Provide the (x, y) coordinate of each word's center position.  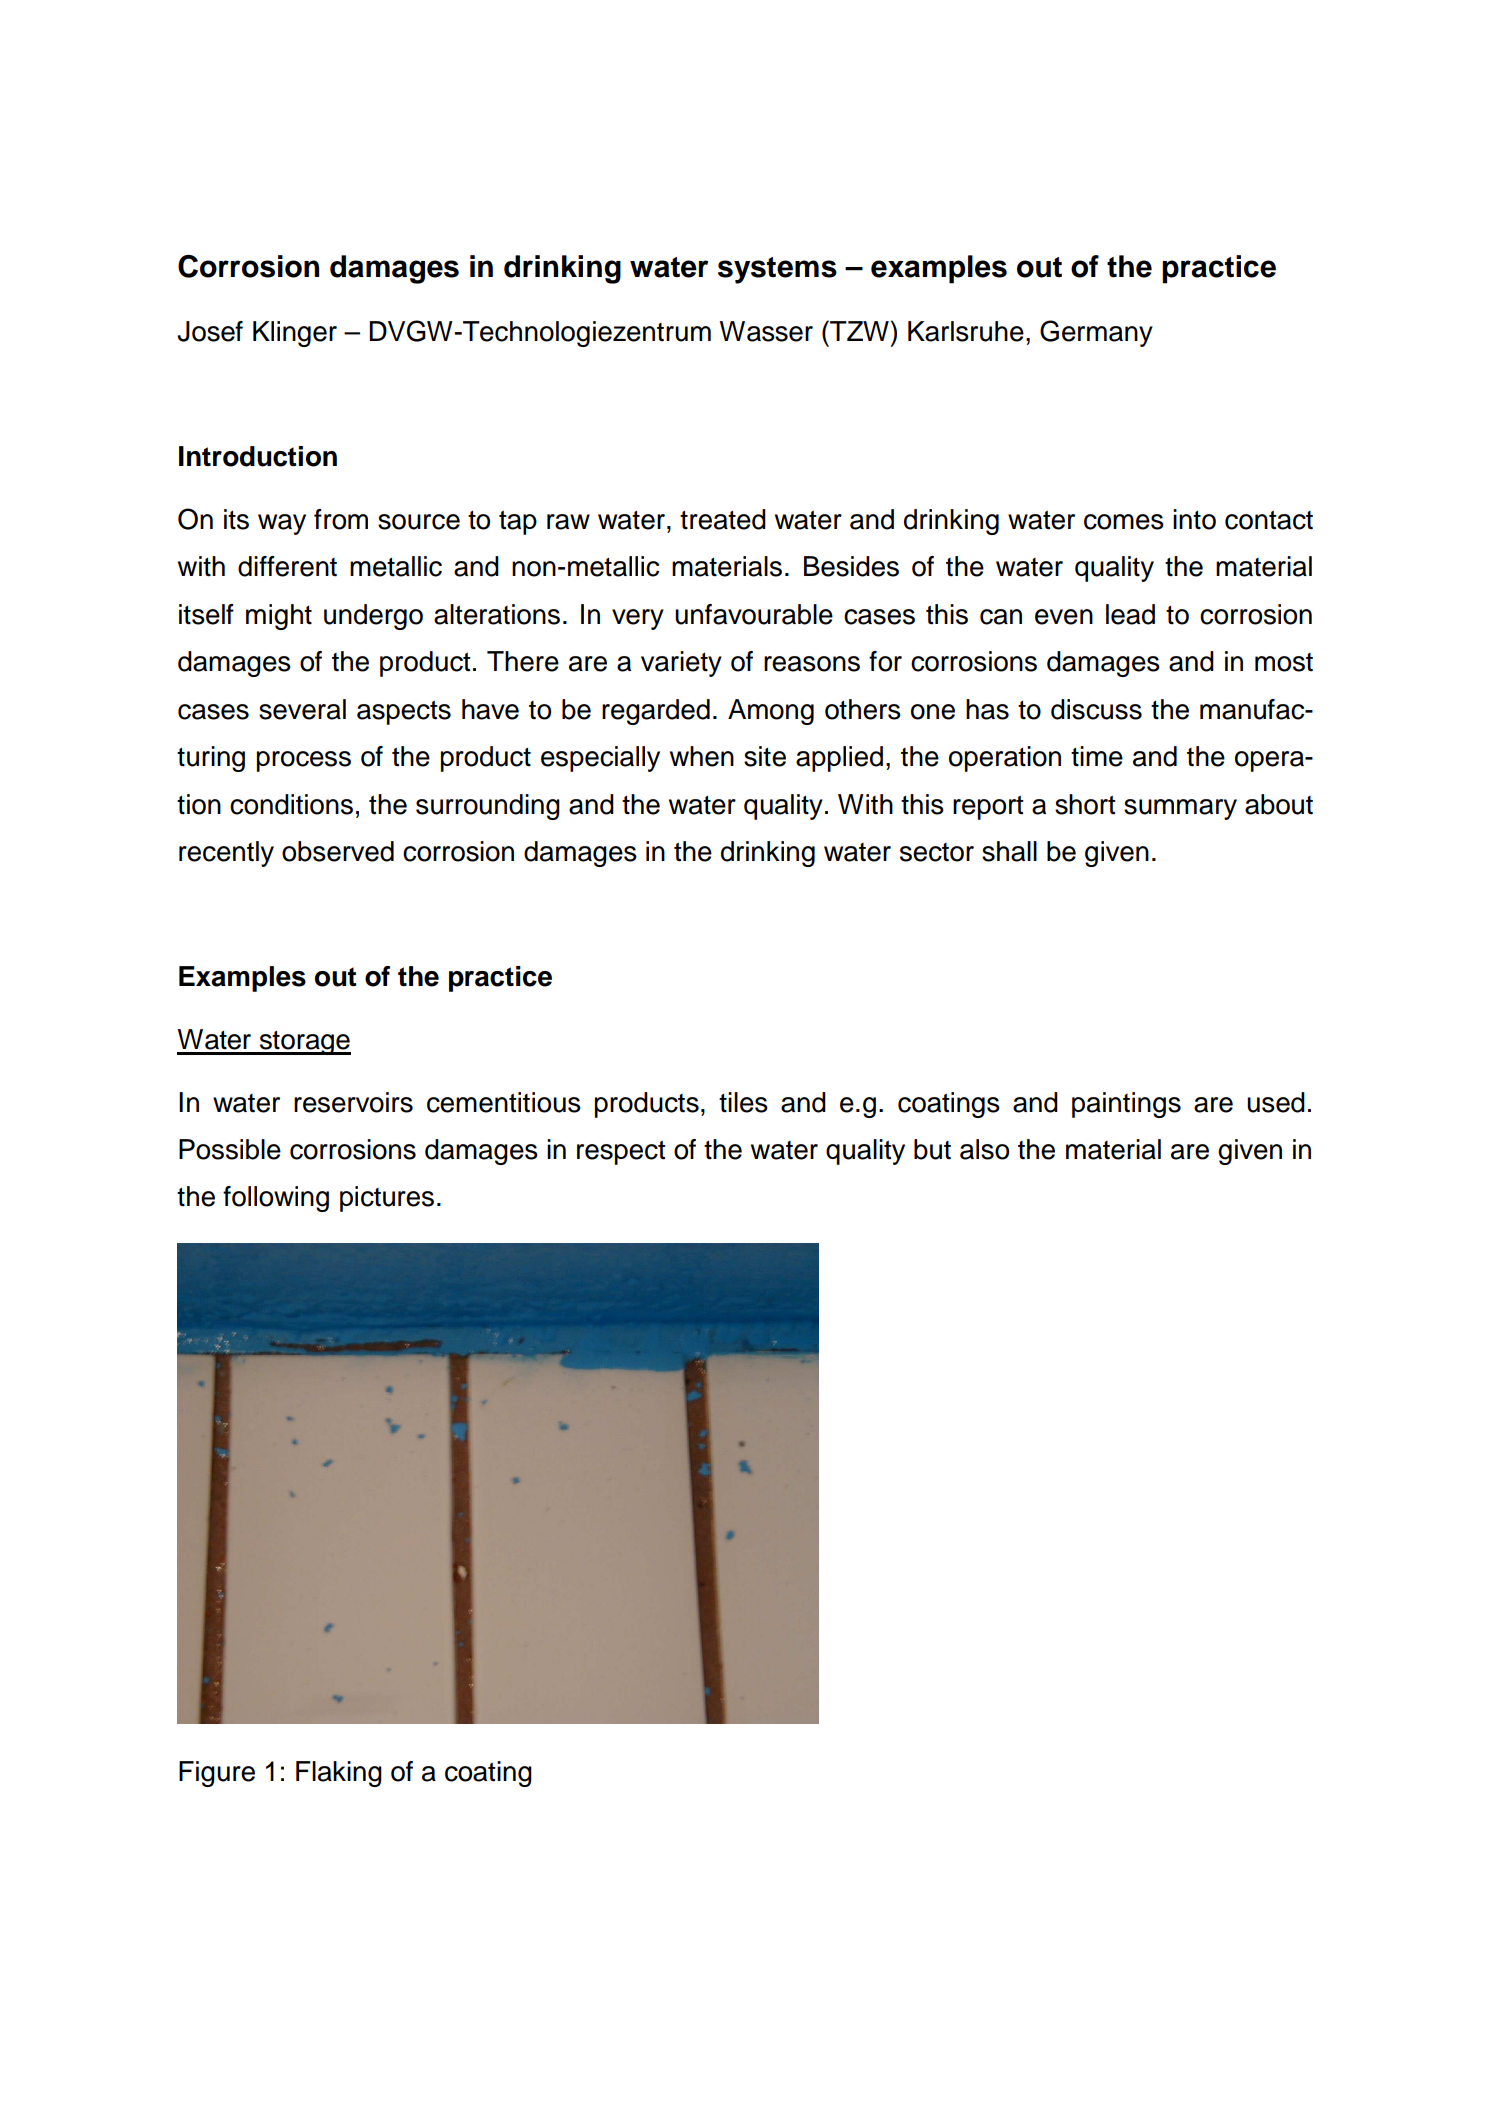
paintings (1126, 1105)
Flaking (339, 1774)
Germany (1096, 333)
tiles (743, 1102)
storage (304, 1043)
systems (777, 270)
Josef (210, 331)
